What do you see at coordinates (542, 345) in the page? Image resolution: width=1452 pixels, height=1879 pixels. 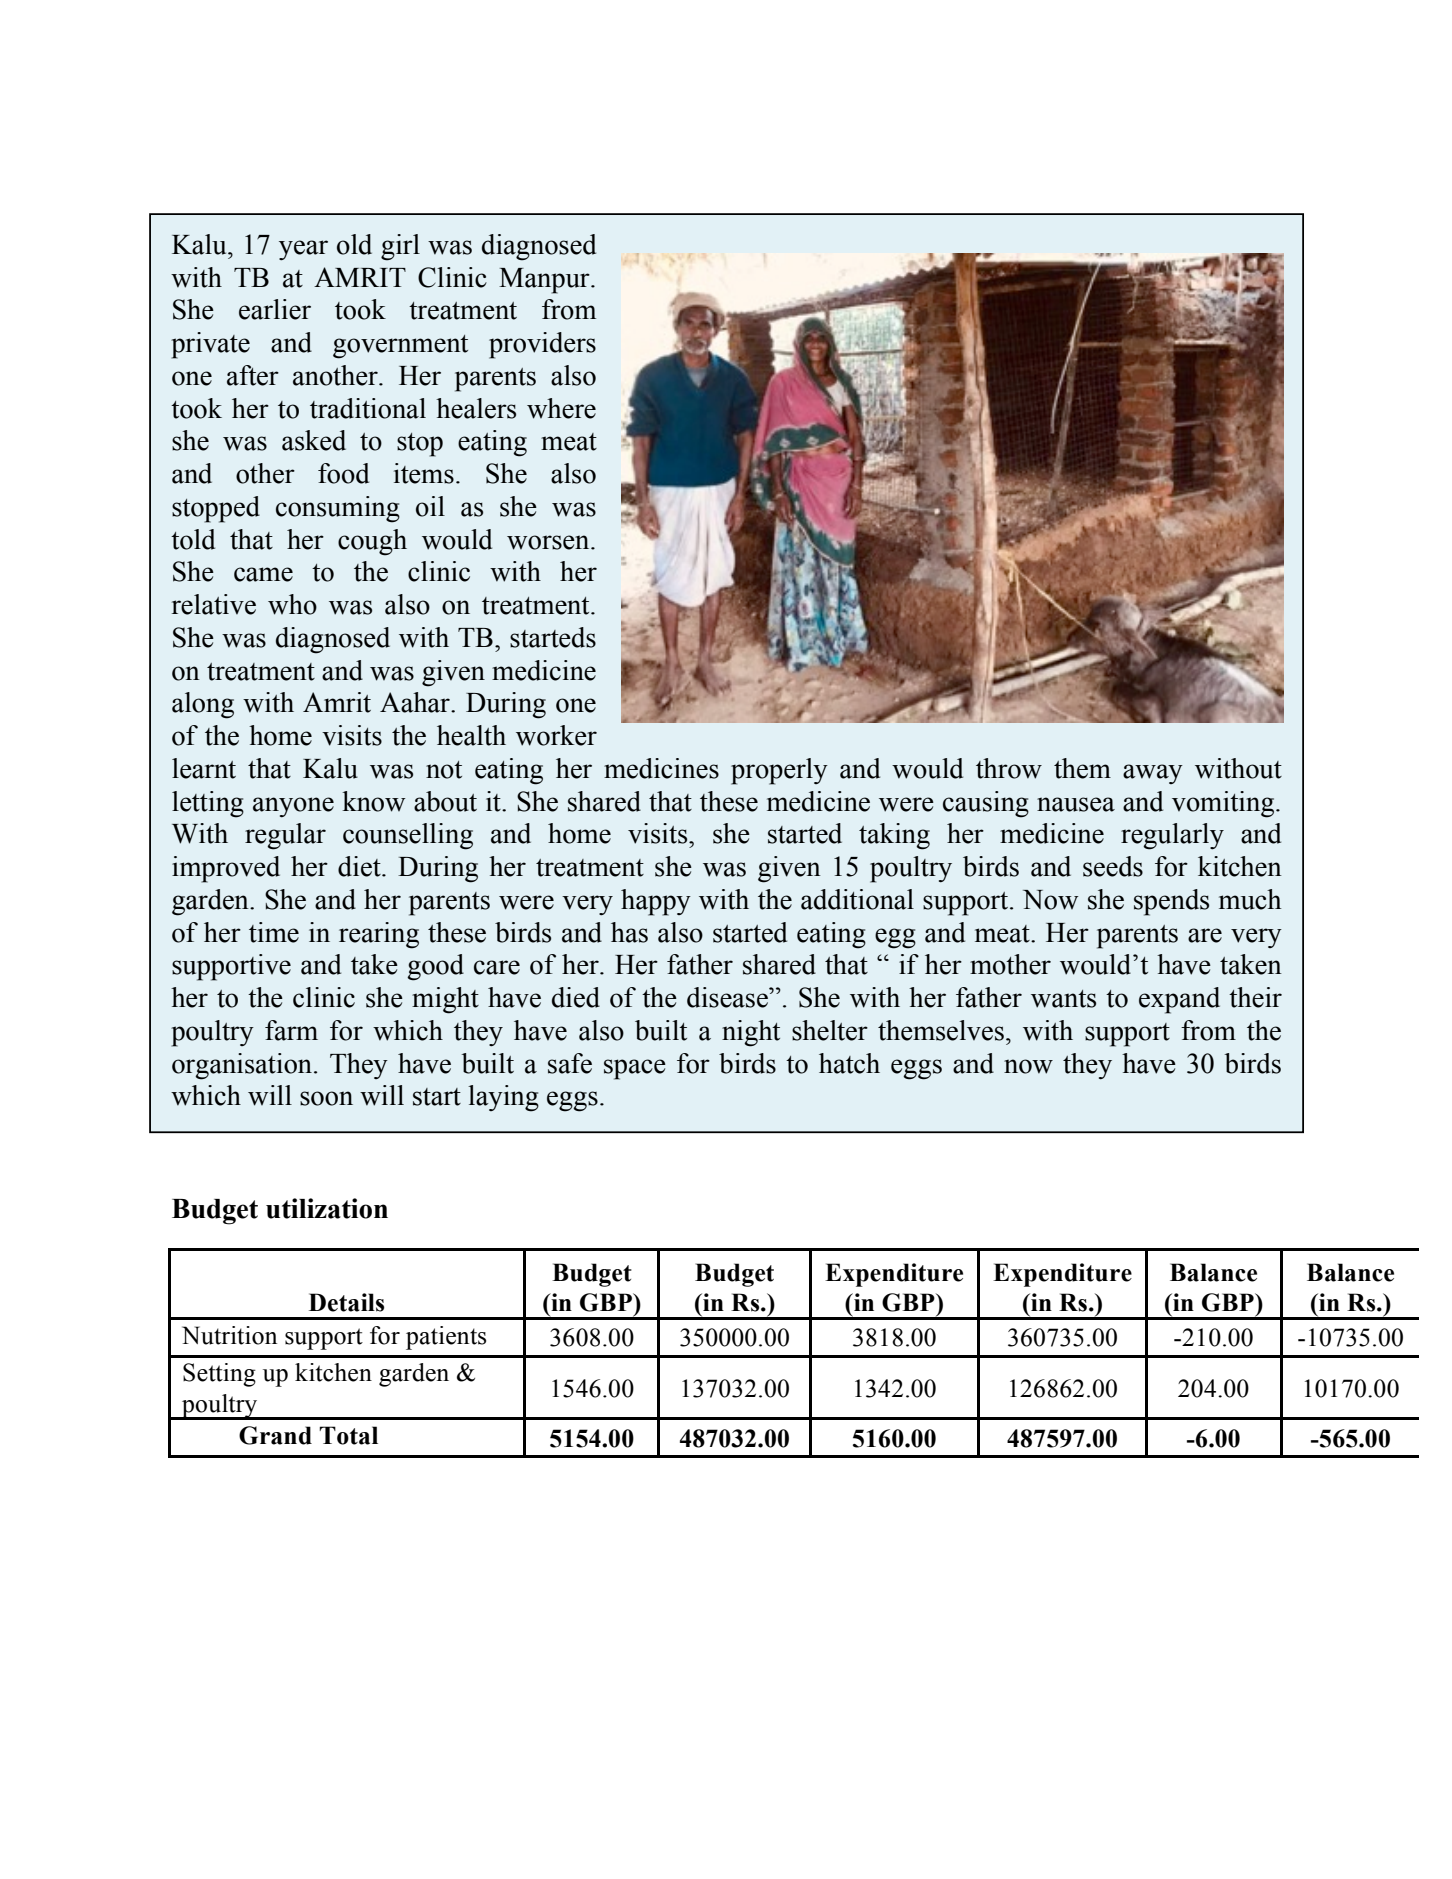 I see `providers` at bounding box center [542, 345].
